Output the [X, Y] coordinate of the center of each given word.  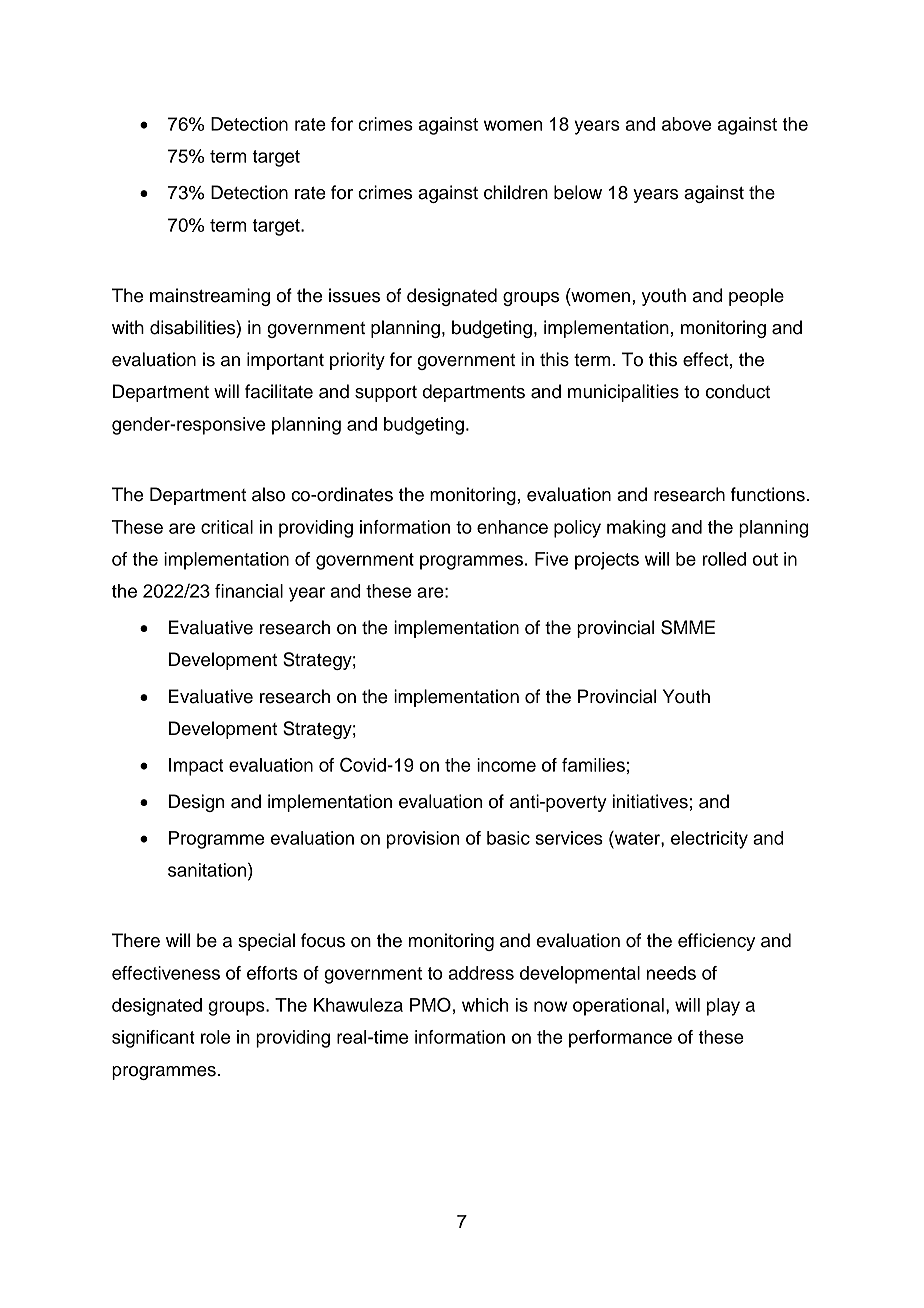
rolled [724, 559]
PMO [430, 1004]
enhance [512, 527]
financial [249, 591]
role [215, 1037]
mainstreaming [210, 297]
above [686, 124]
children [516, 192]
